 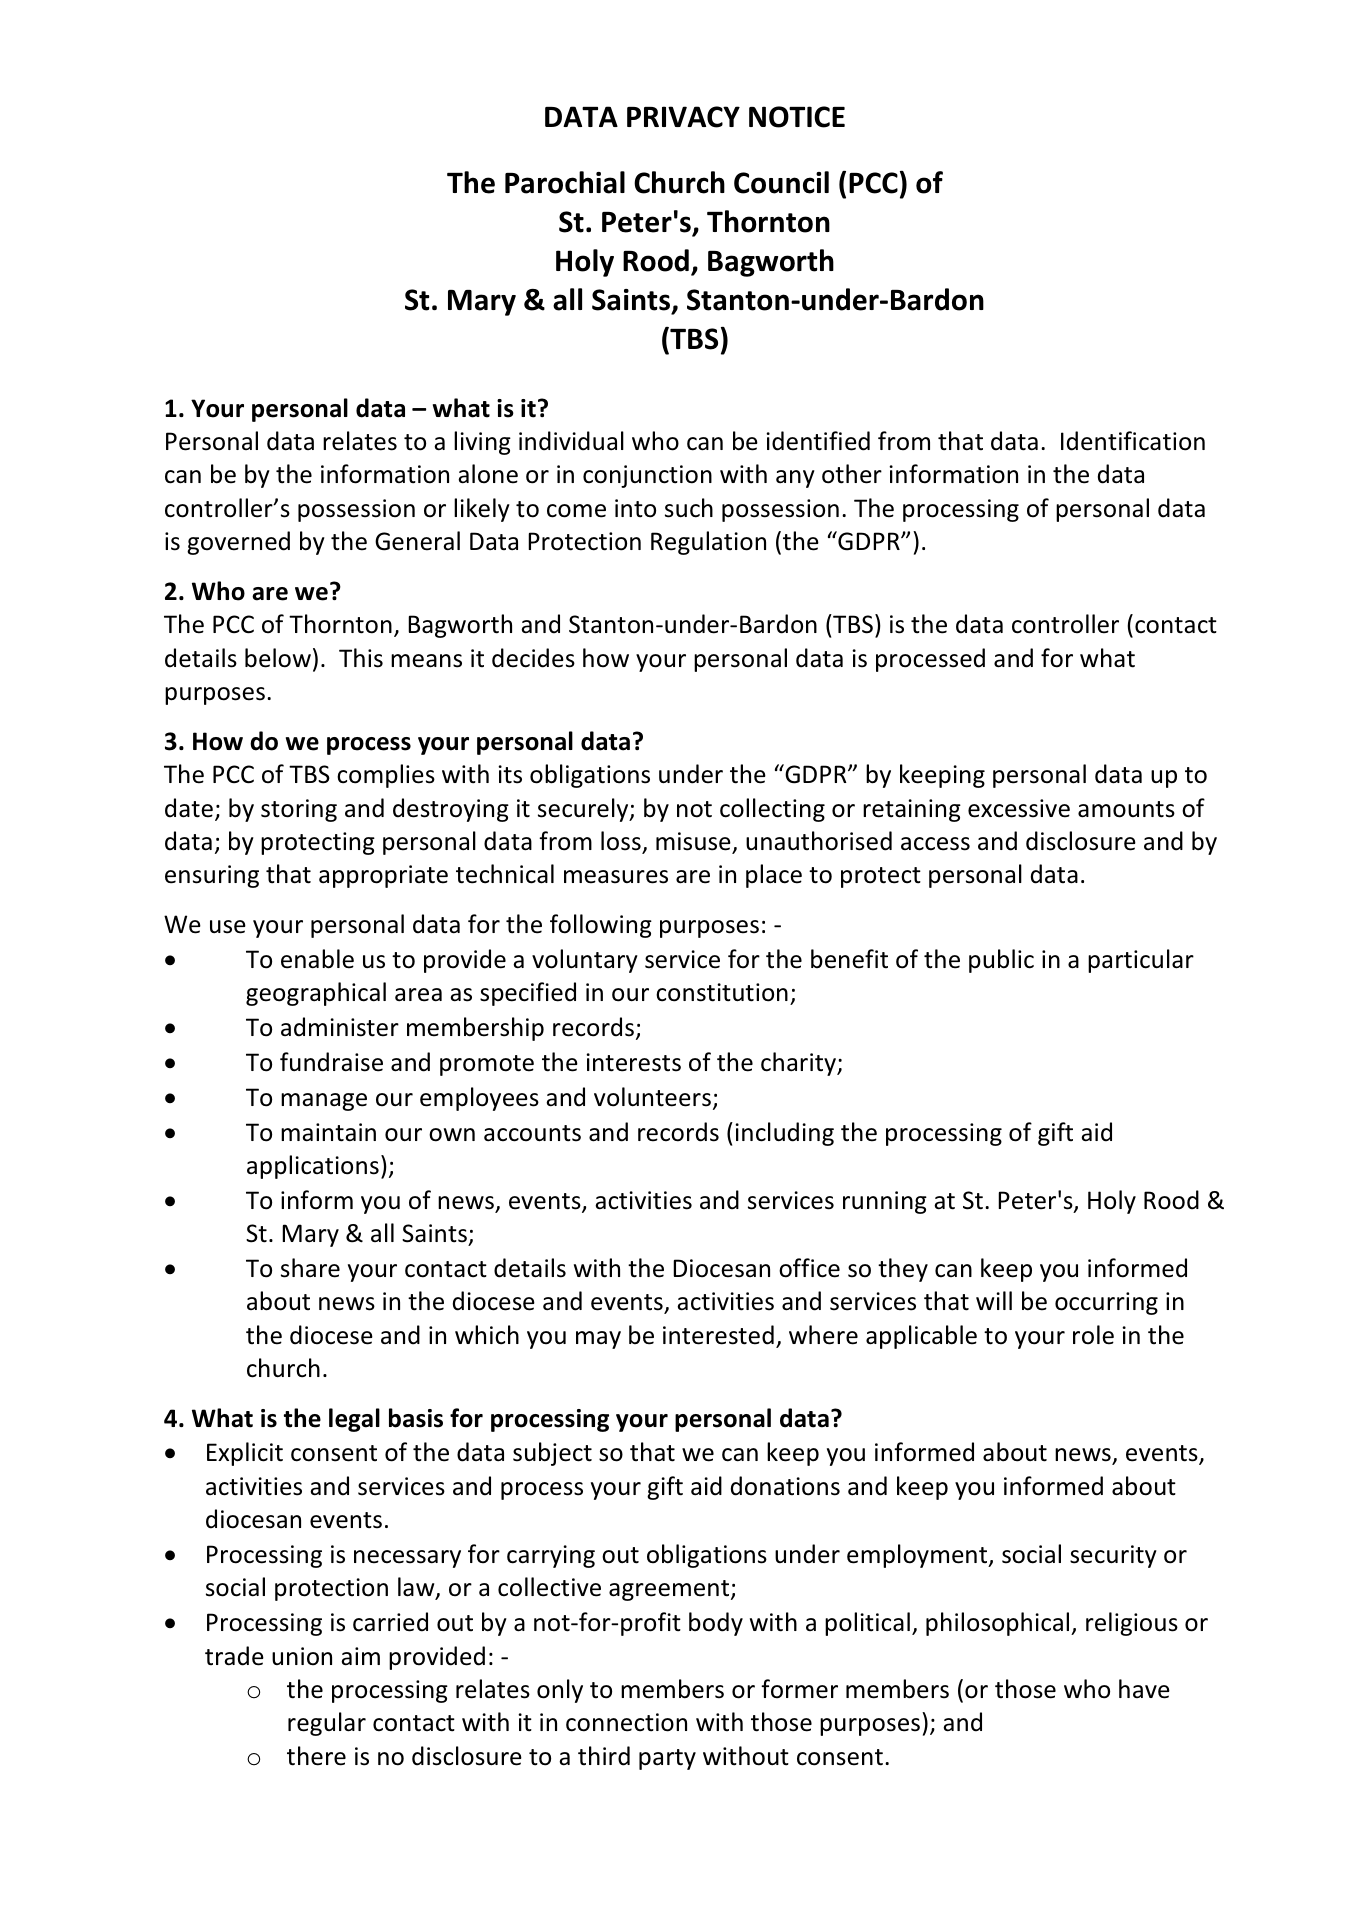 I want to click on connection, so click(x=626, y=1722).
